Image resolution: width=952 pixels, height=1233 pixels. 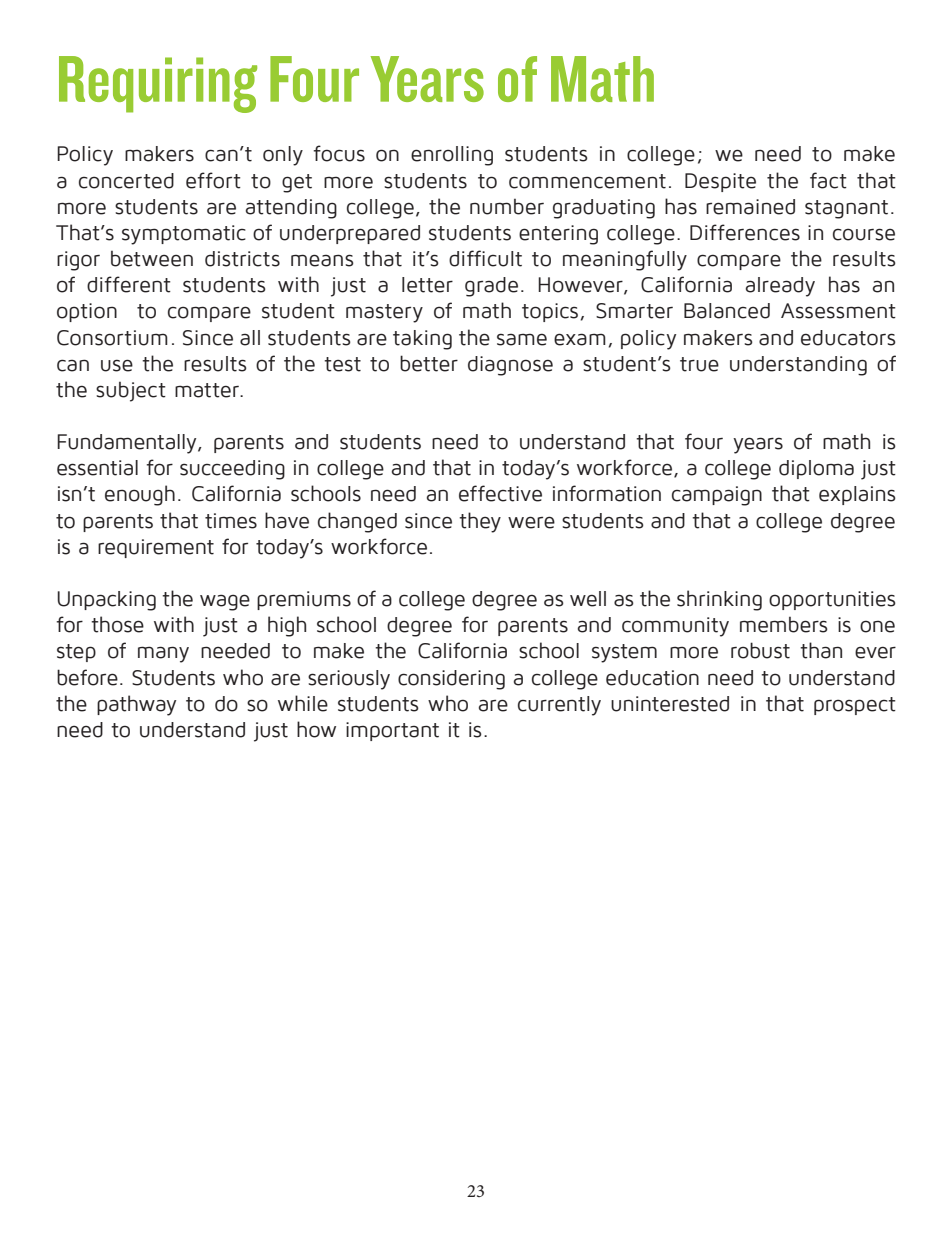 I want to click on considering, so click(x=451, y=680).
